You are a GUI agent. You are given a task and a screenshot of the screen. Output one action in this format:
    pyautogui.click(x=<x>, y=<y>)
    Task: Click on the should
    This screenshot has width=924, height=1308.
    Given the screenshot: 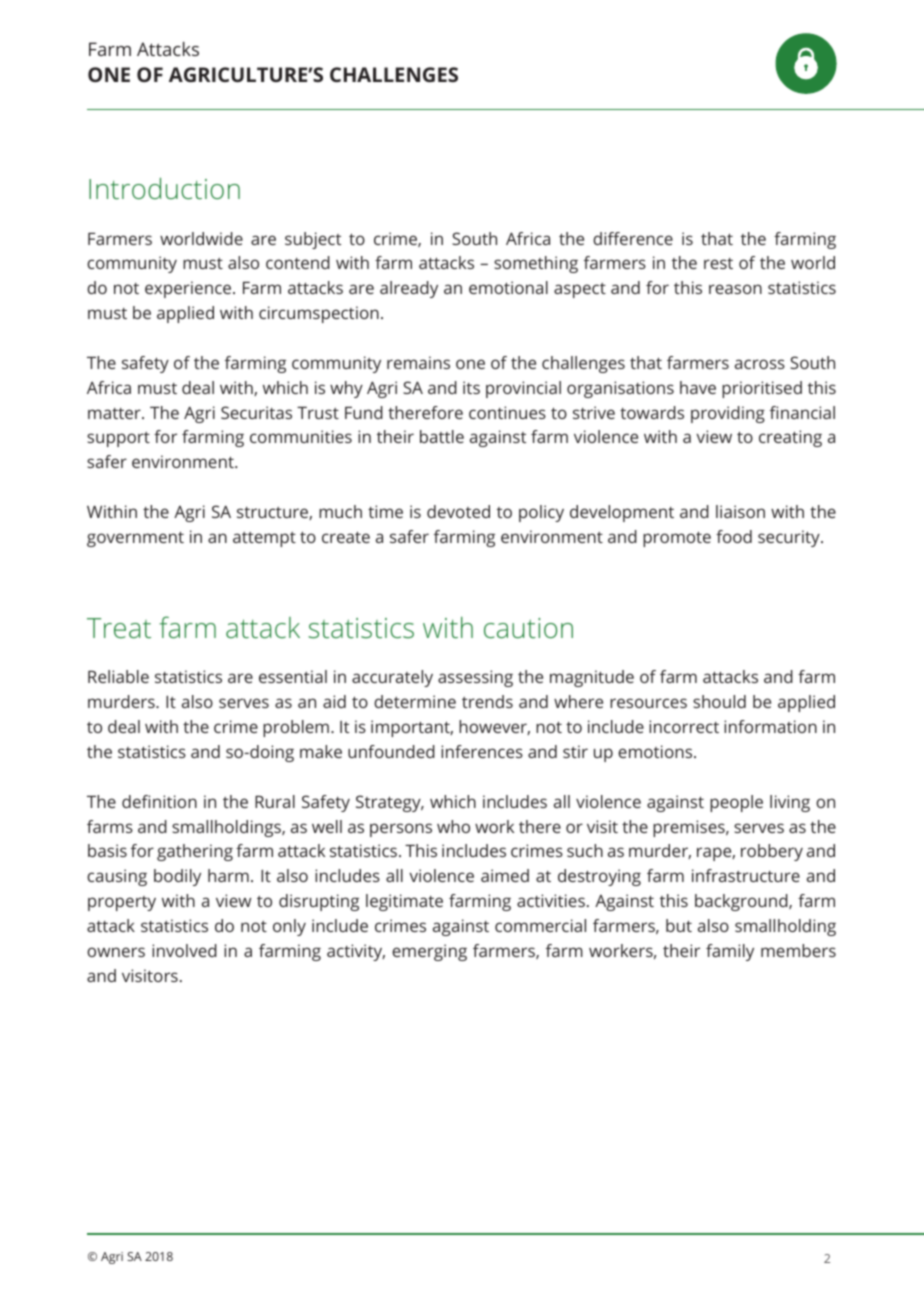 What is the action you would take?
    pyautogui.click(x=719, y=701)
